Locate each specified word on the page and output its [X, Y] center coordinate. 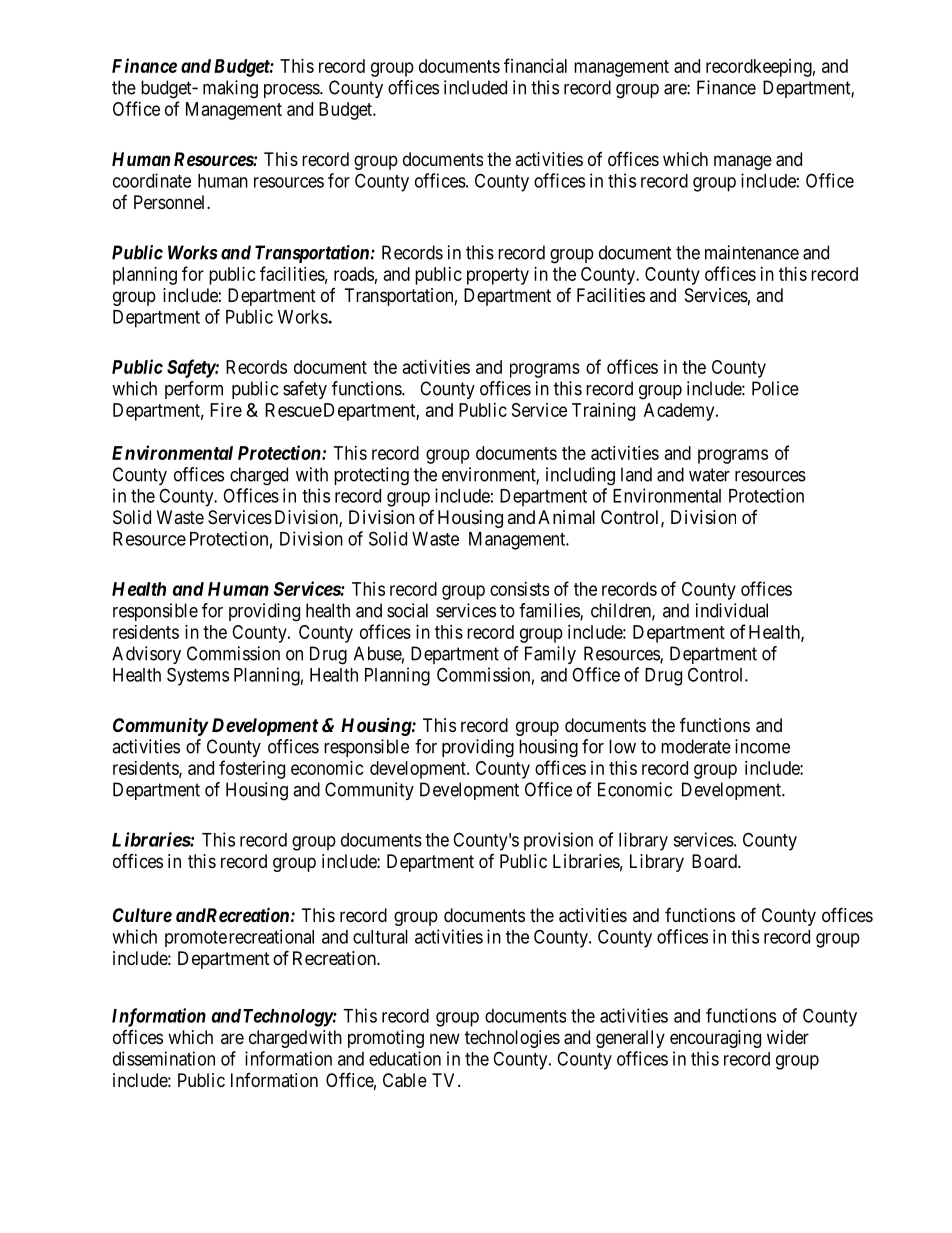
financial [535, 65]
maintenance [752, 252]
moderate [696, 746]
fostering [252, 769]
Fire [226, 410]
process [292, 91]
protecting [371, 476]
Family [550, 655]
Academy [680, 412]
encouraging [715, 1039]
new [445, 1038]
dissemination [164, 1058]
